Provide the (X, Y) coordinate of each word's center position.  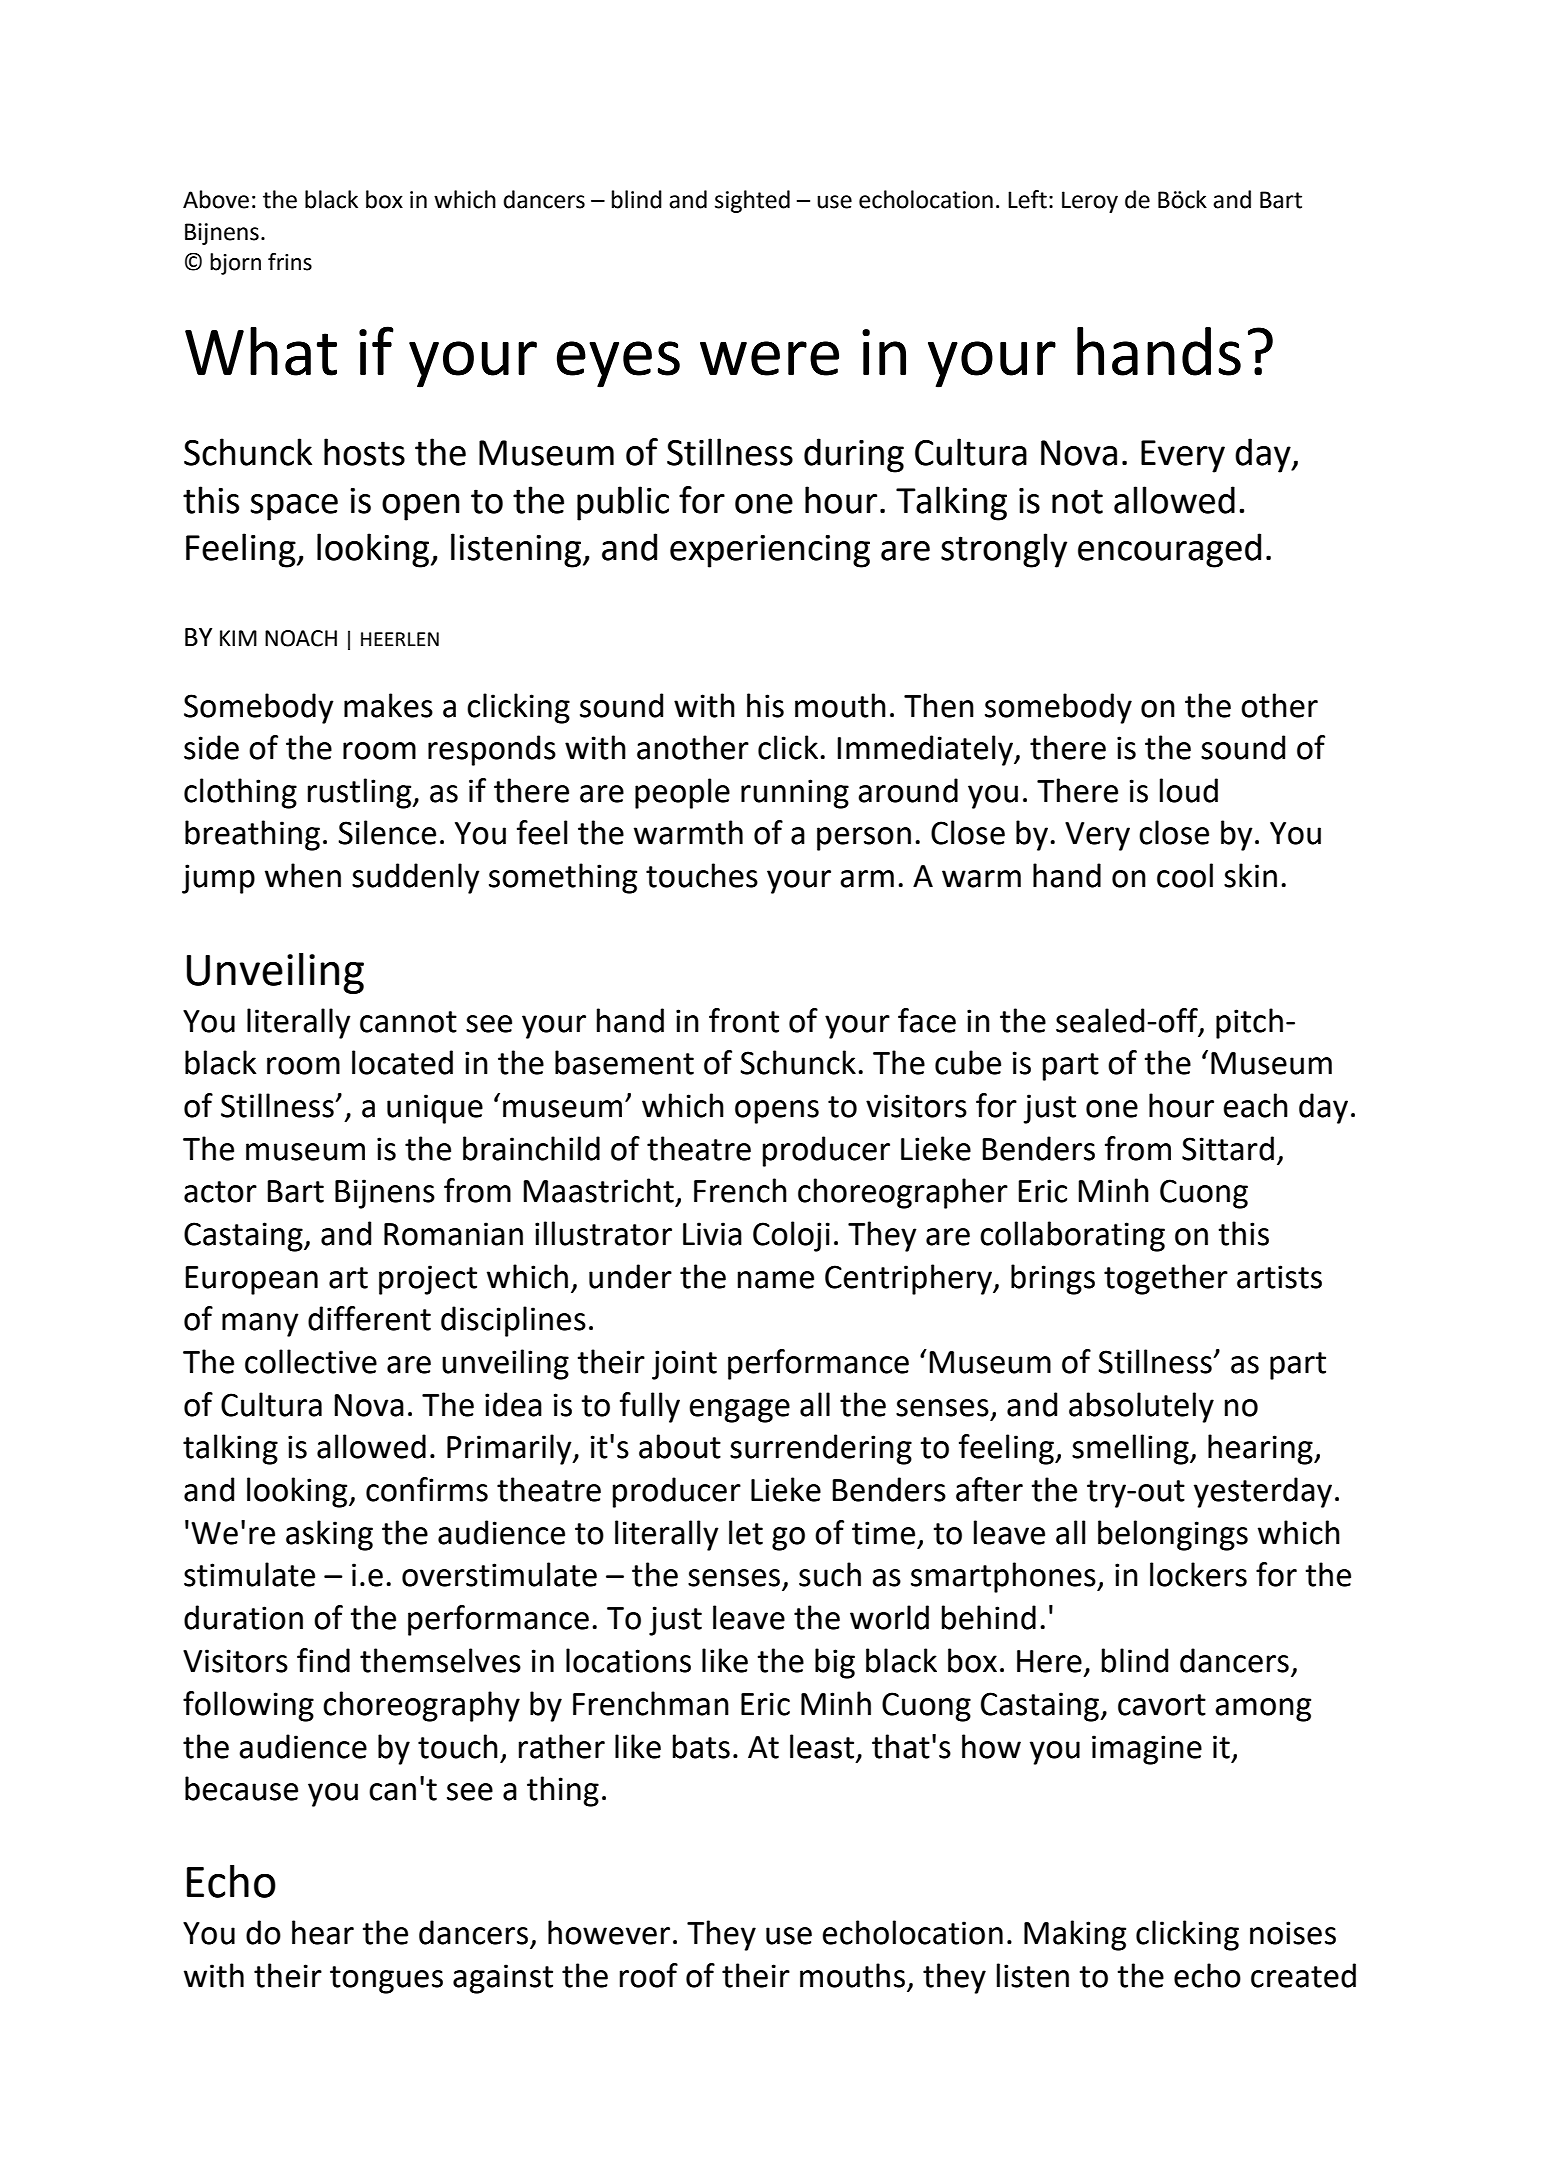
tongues (386, 1980)
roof (649, 1975)
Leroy (1090, 202)
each (1255, 1105)
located (402, 1062)
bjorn (235, 264)
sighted (752, 201)
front (744, 1020)
